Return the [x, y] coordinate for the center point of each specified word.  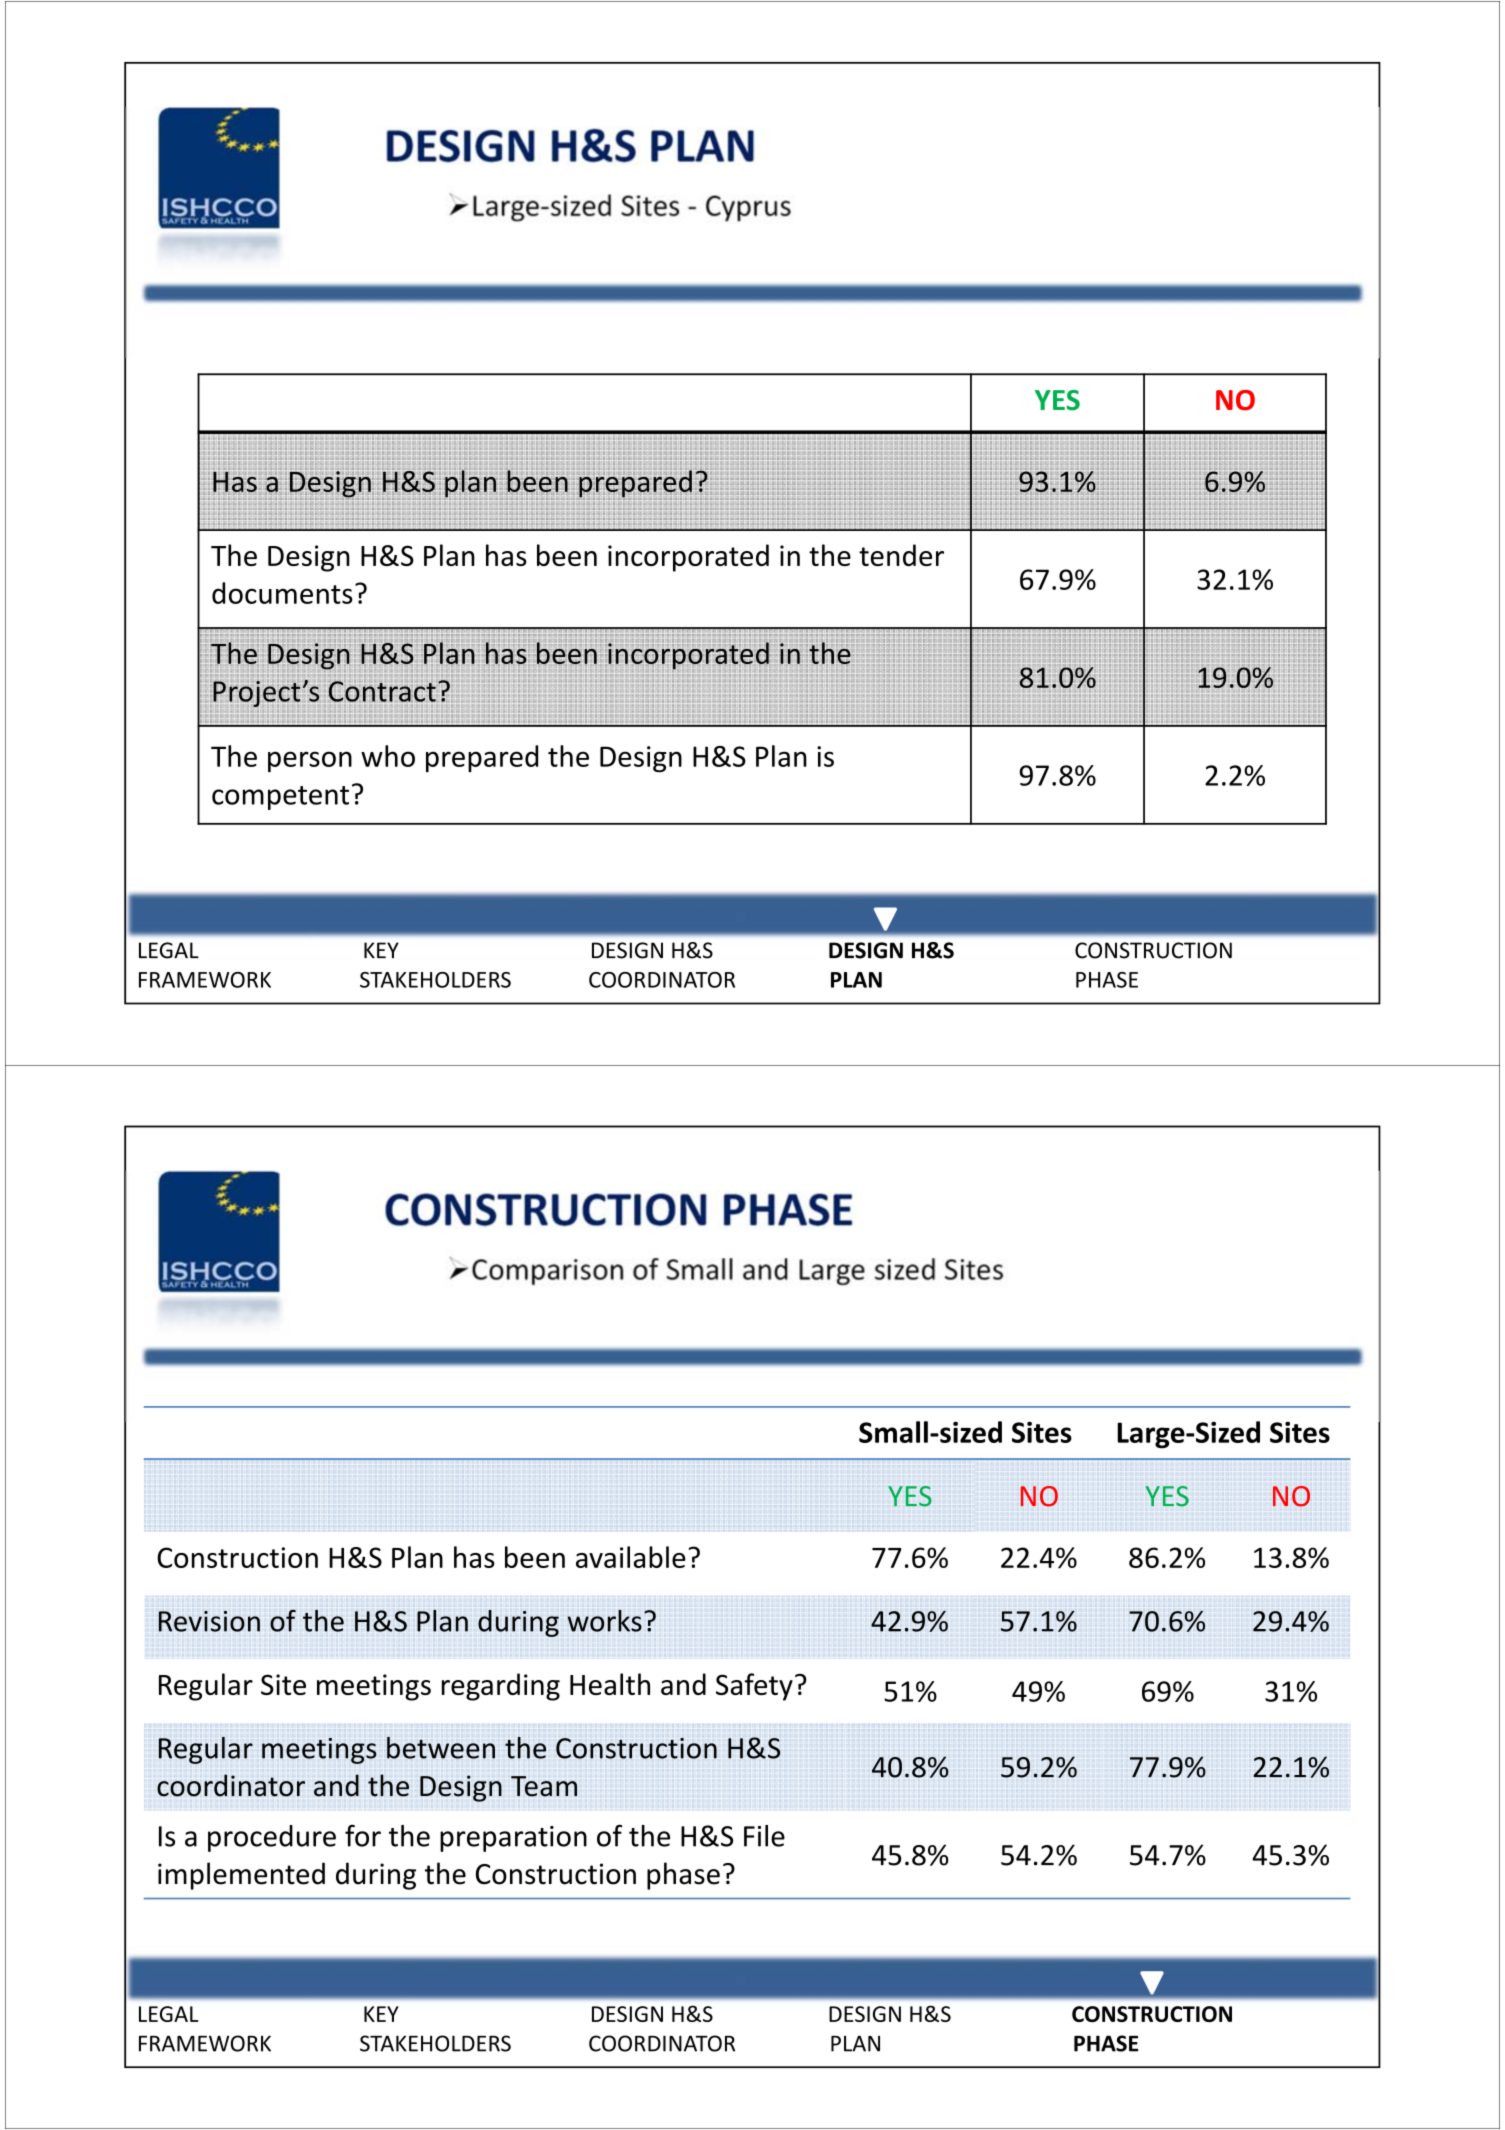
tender [901, 555]
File [764, 1836]
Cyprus [748, 208]
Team [544, 1786]
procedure [272, 1838]
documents [282, 593]
